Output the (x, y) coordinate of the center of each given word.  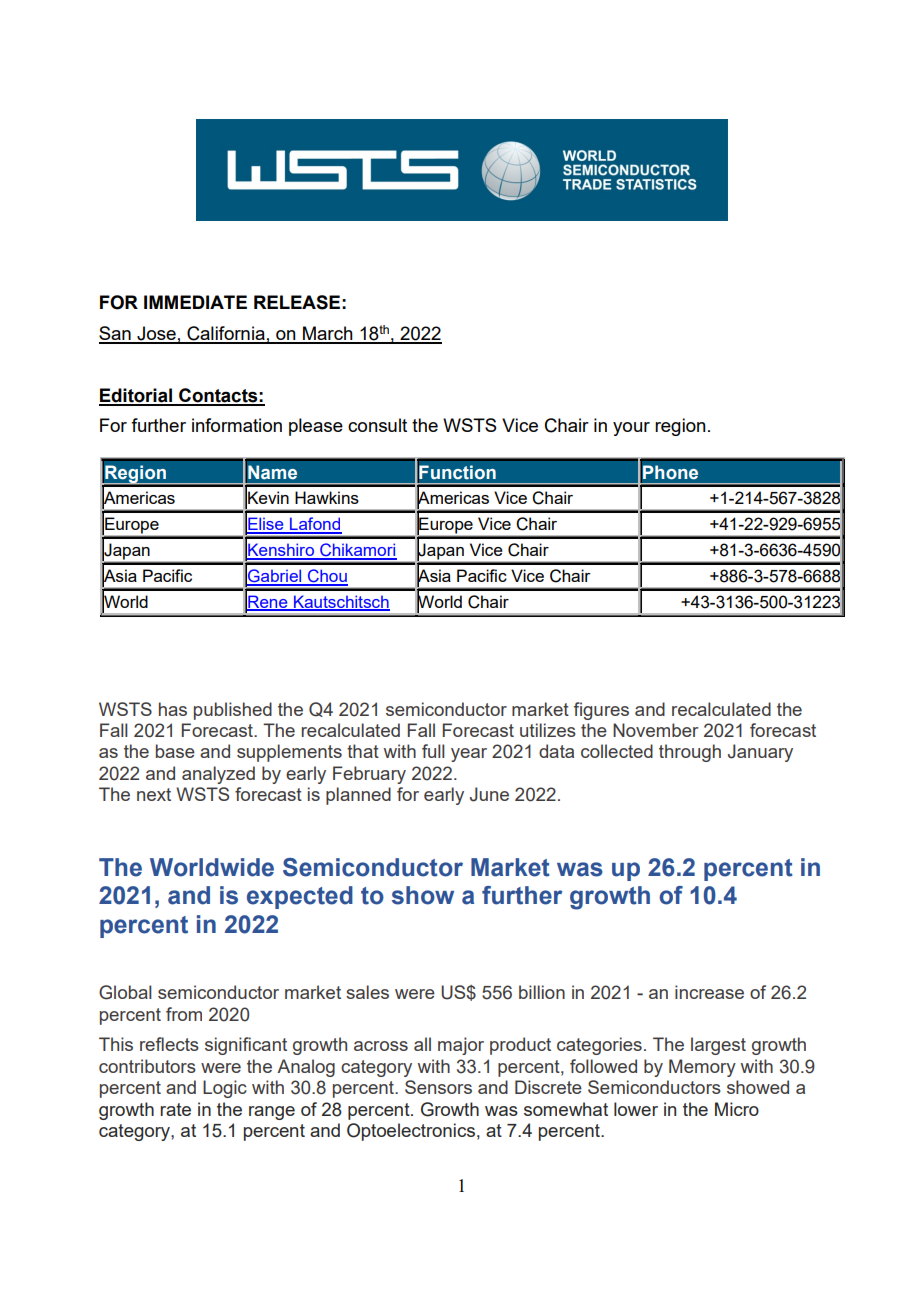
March (328, 334)
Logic (225, 1089)
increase (709, 992)
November (656, 730)
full (433, 751)
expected (300, 897)
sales (367, 992)
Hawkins (327, 497)
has (173, 709)
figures (601, 711)
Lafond (315, 525)
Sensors (438, 1087)
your (631, 429)
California (226, 334)
